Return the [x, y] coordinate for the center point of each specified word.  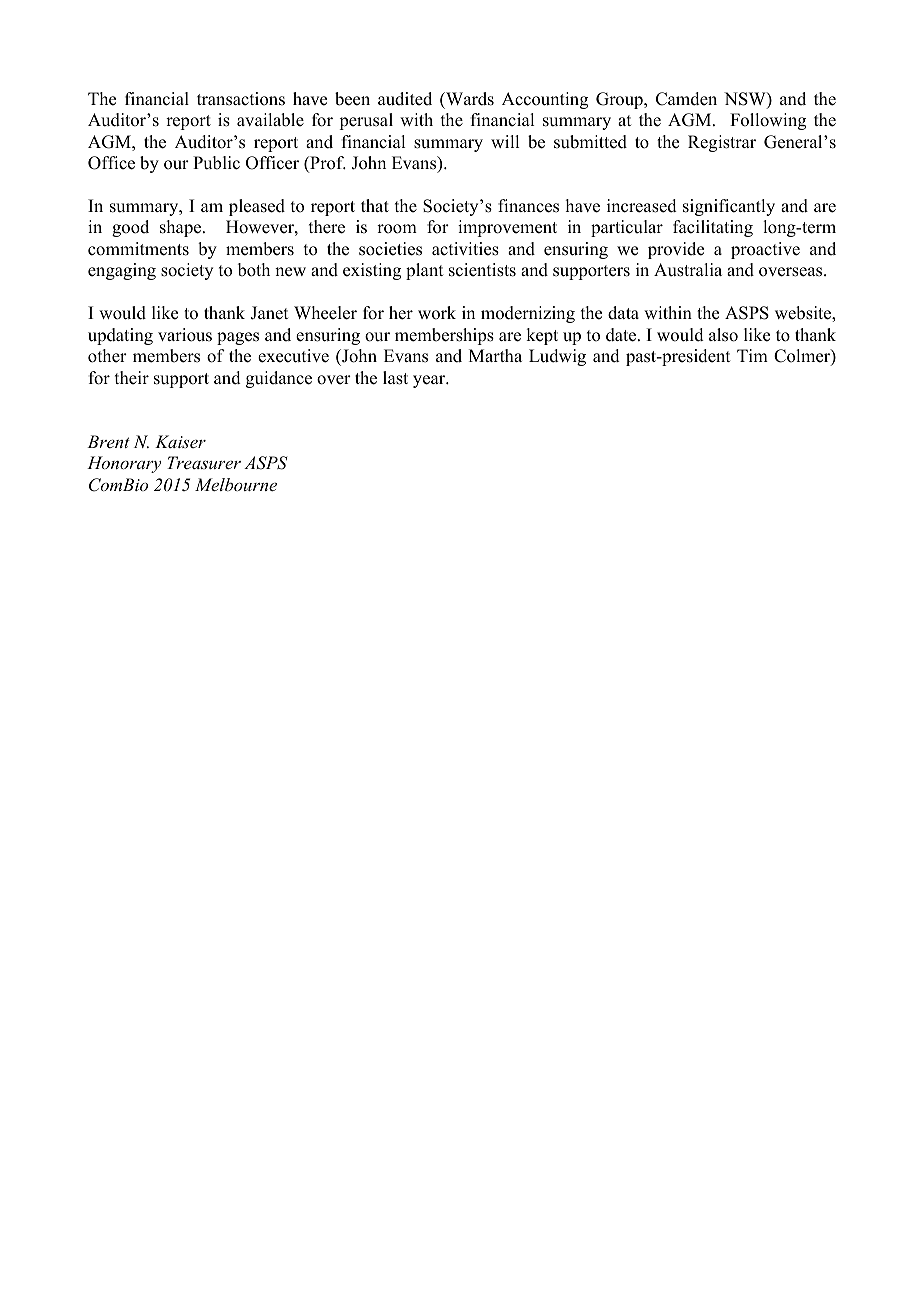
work [437, 313]
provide [676, 250]
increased [642, 206]
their [132, 378]
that [375, 205]
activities [465, 249]
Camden [686, 99]
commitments [138, 249]
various [185, 335]
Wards [469, 99]
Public [216, 163]
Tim [752, 355]
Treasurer [204, 462]
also [723, 335]
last [395, 378]
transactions [241, 99]
